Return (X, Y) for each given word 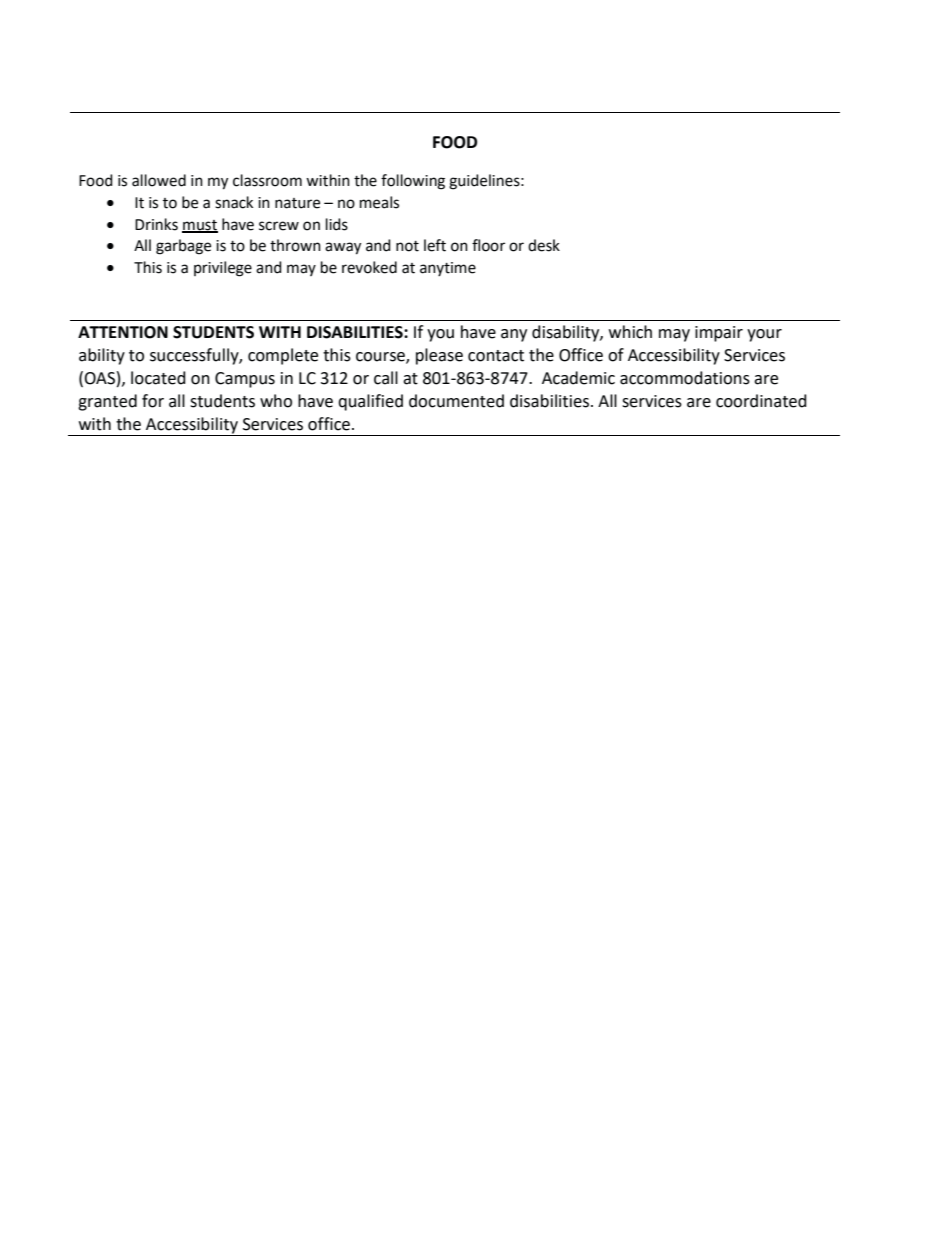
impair (719, 334)
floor (488, 245)
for (153, 401)
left (435, 245)
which (630, 332)
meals (379, 202)
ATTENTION (123, 332)
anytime (448, 269)
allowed (159, 180)
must (200, 226)
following (413, 182)
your (764, 335)
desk (544, 245)
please (439, 356)
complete (283, 356)
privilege (223, 269)
